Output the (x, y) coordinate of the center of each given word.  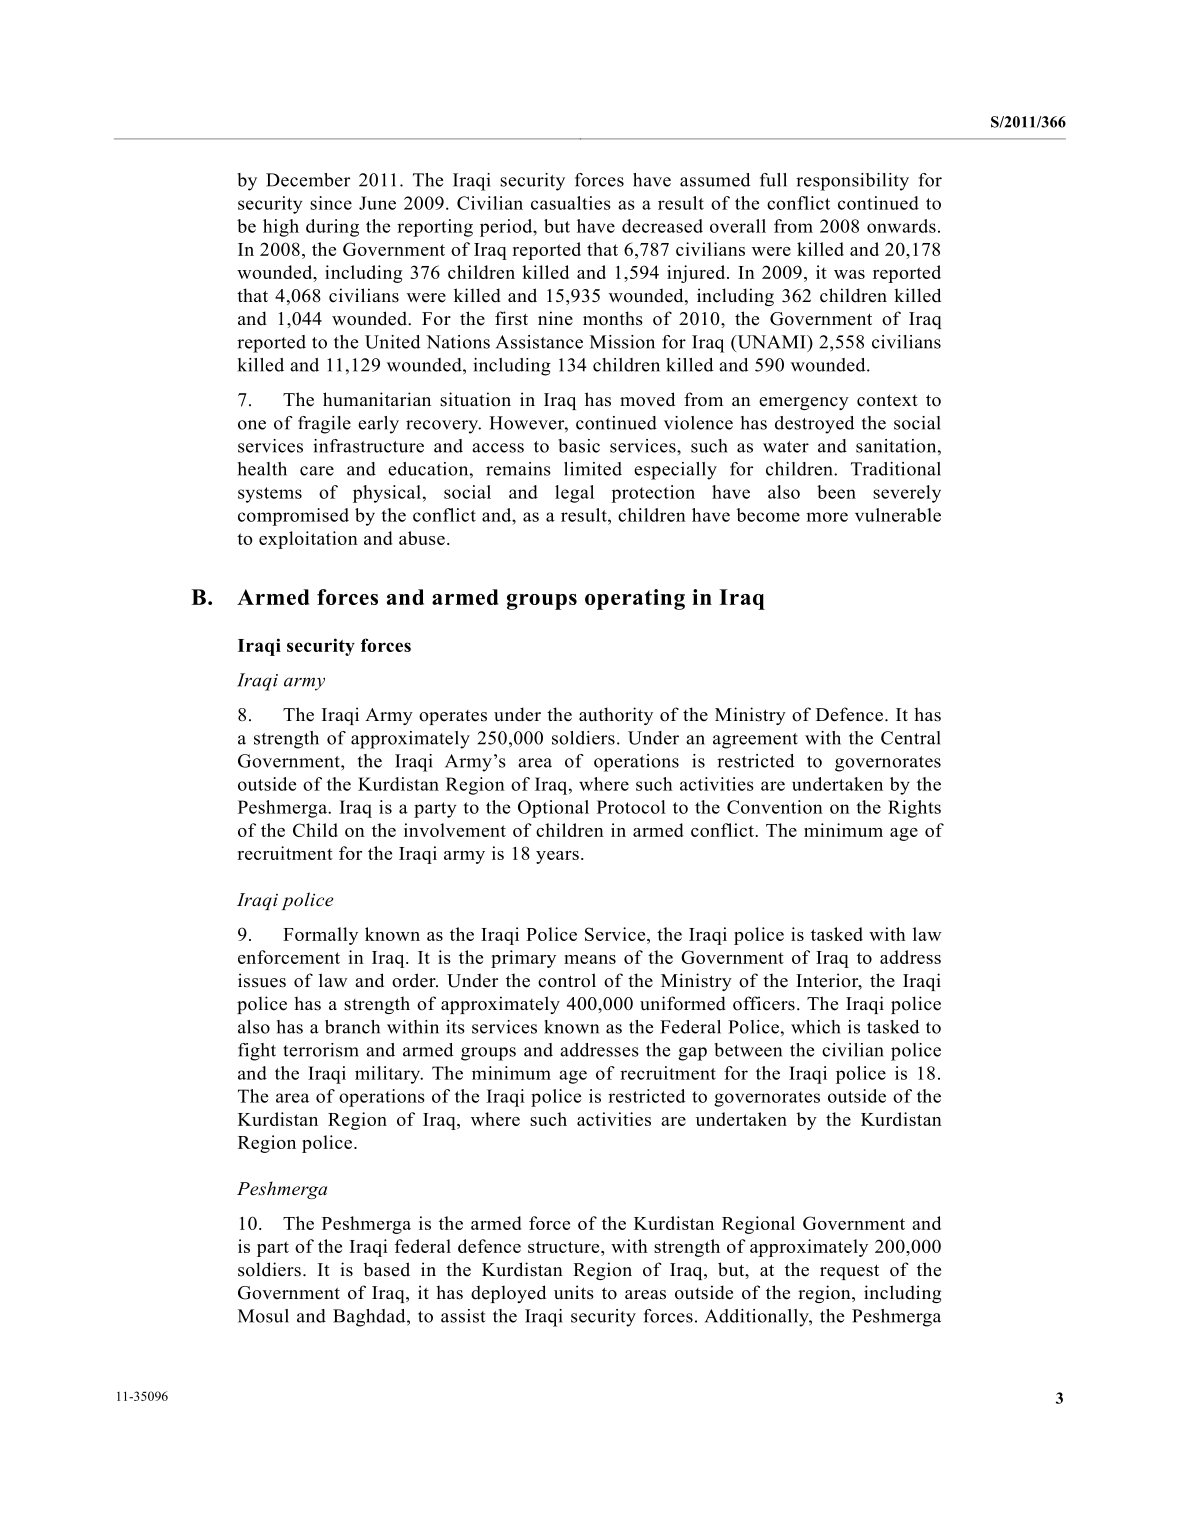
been (836, 492)
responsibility (852, 182)
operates (453, 717)
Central (911, 738)
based (386, 1269)
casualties (571, 203)
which (816, 1027)
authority (616, 716)
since (331, 203)
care (317, 471)
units (574, 1292)
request (849, 1272)
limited (593, 469)
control (567, 980)
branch (352, 1027)
